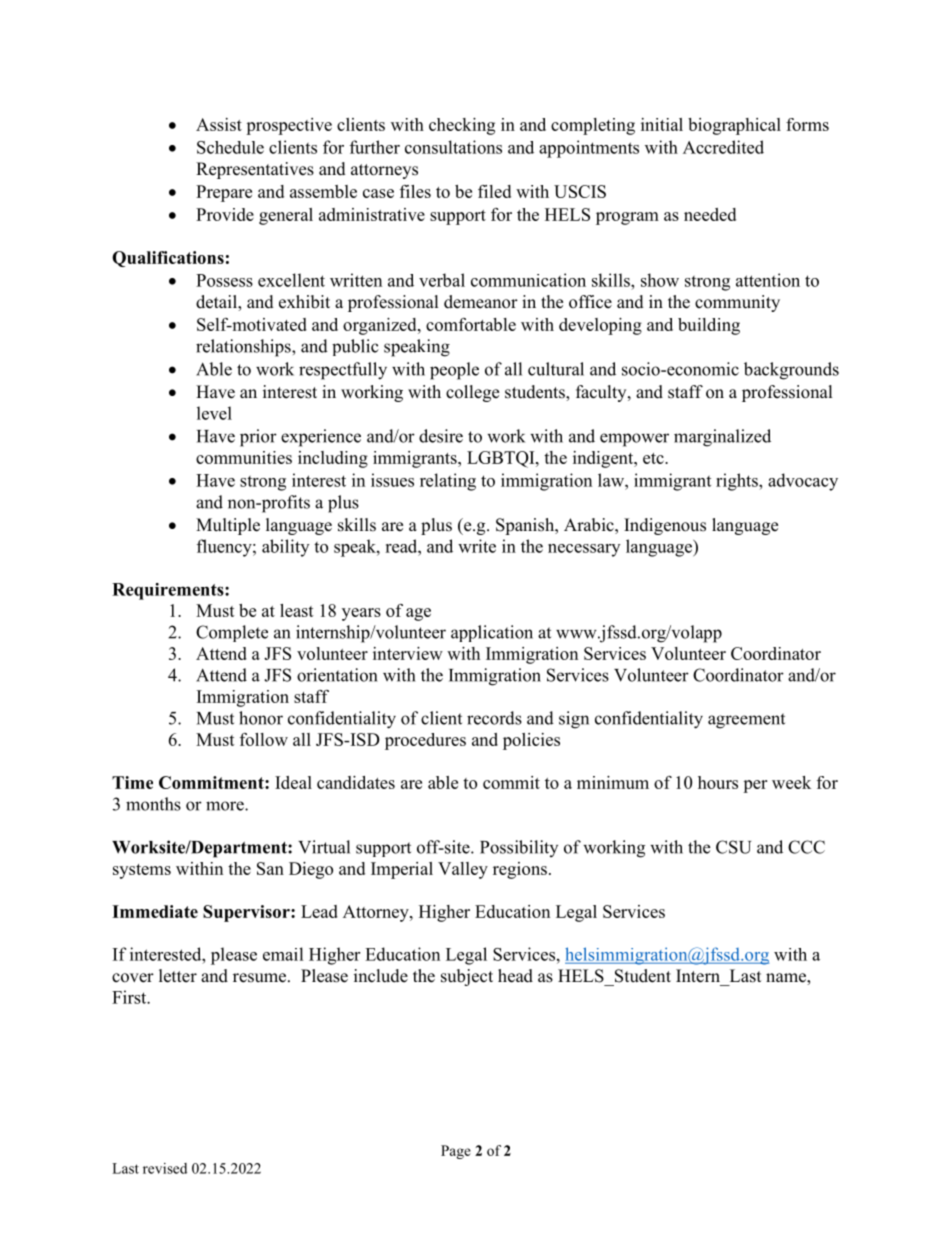 Image resolution: width=952 pixels, height=1233 pixels. What do you see at coordinates (448, 482) in the page?
I see `relating` at bounding box center [448, 482].
